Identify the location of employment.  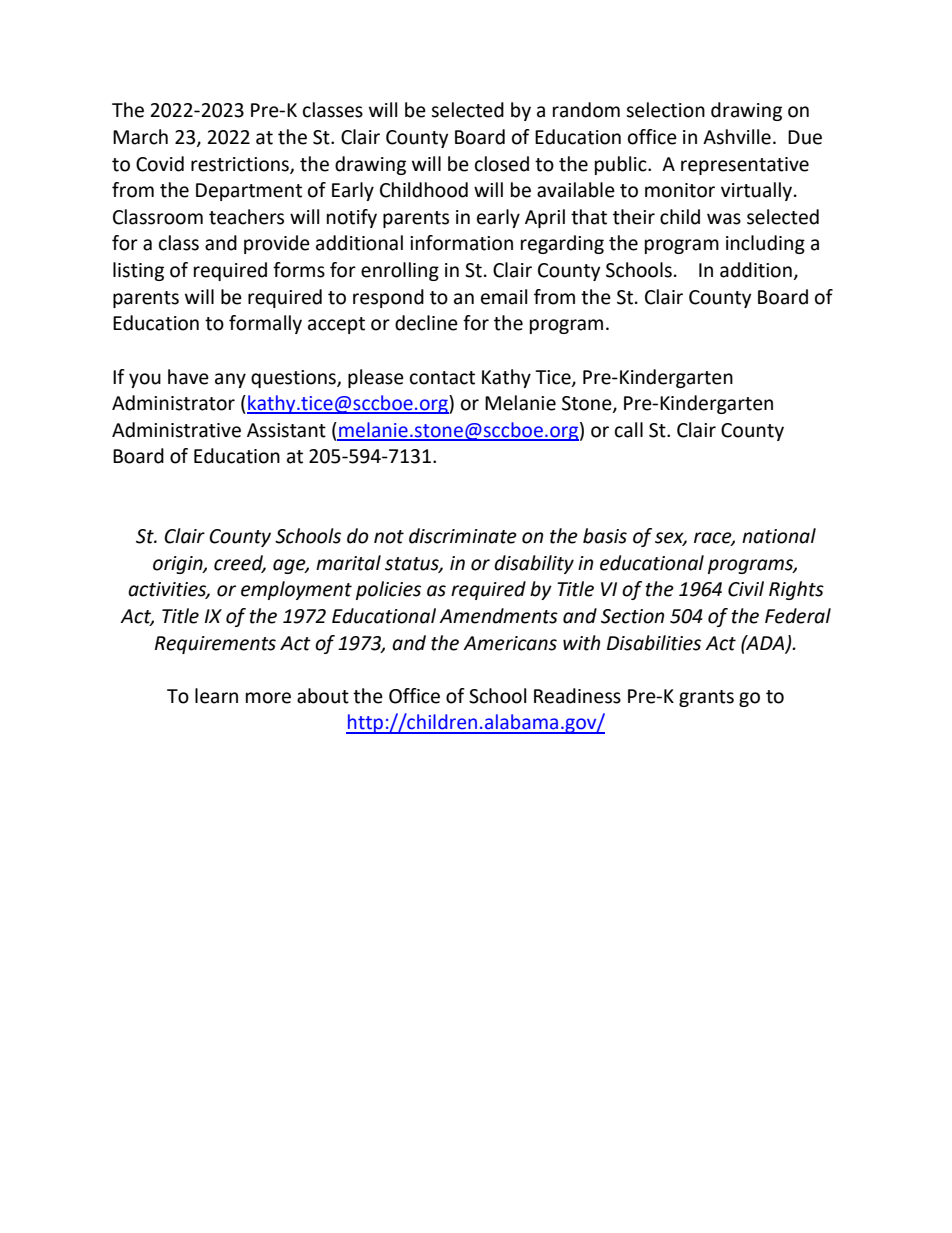
(296, 590).
